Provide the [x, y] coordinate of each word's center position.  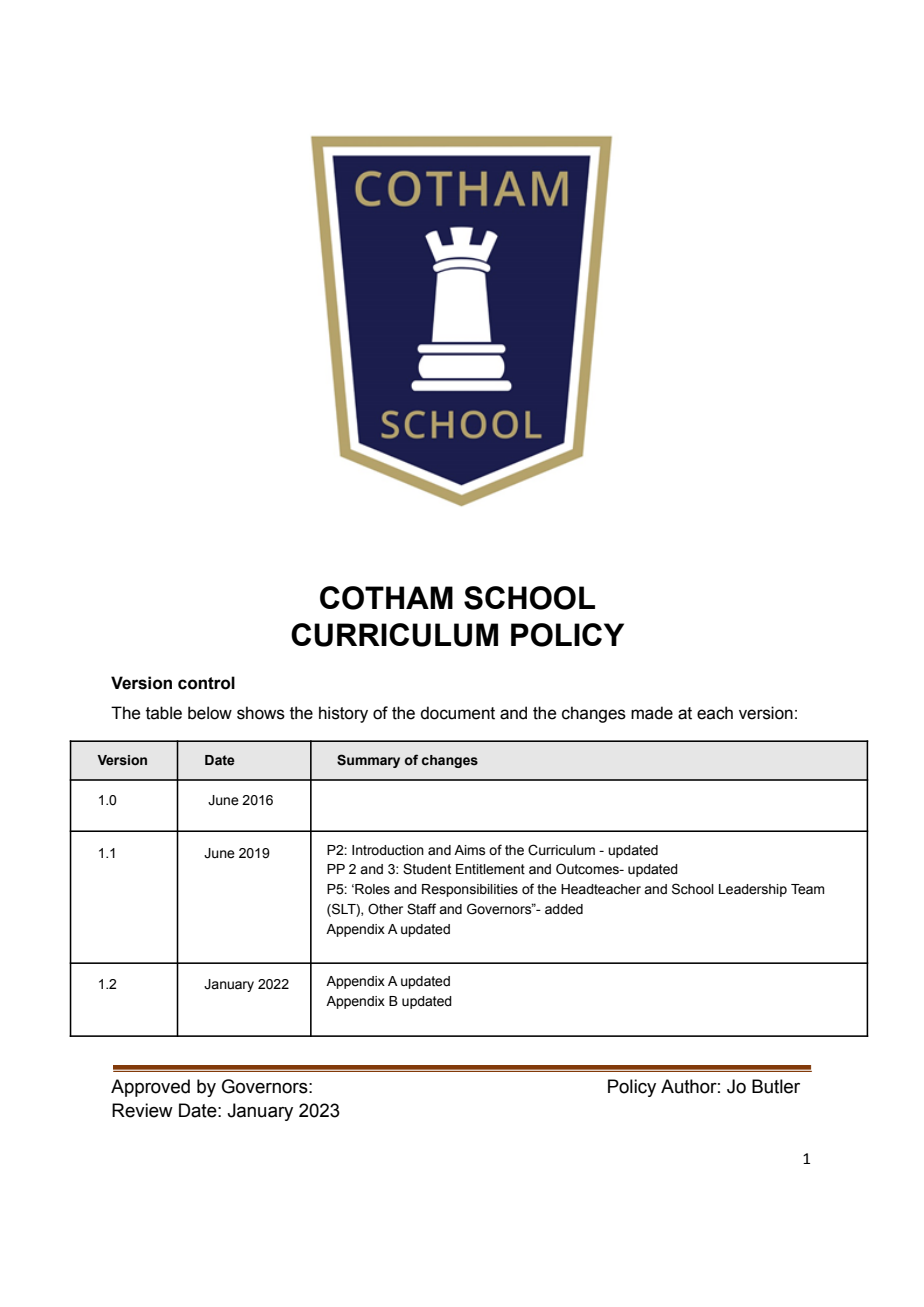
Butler [776, 1086]
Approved [150, 1088]
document [457, 713]
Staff [421, 909]
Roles [371, 889]
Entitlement [490, 869]
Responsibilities [470, 890]
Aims [469, 850]
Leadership [753, 890]
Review [142, 1110]
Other [385, 909]
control [206, 683]
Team [807, 889]
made [652, 713]
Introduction [388, 850]
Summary [368, 761]
